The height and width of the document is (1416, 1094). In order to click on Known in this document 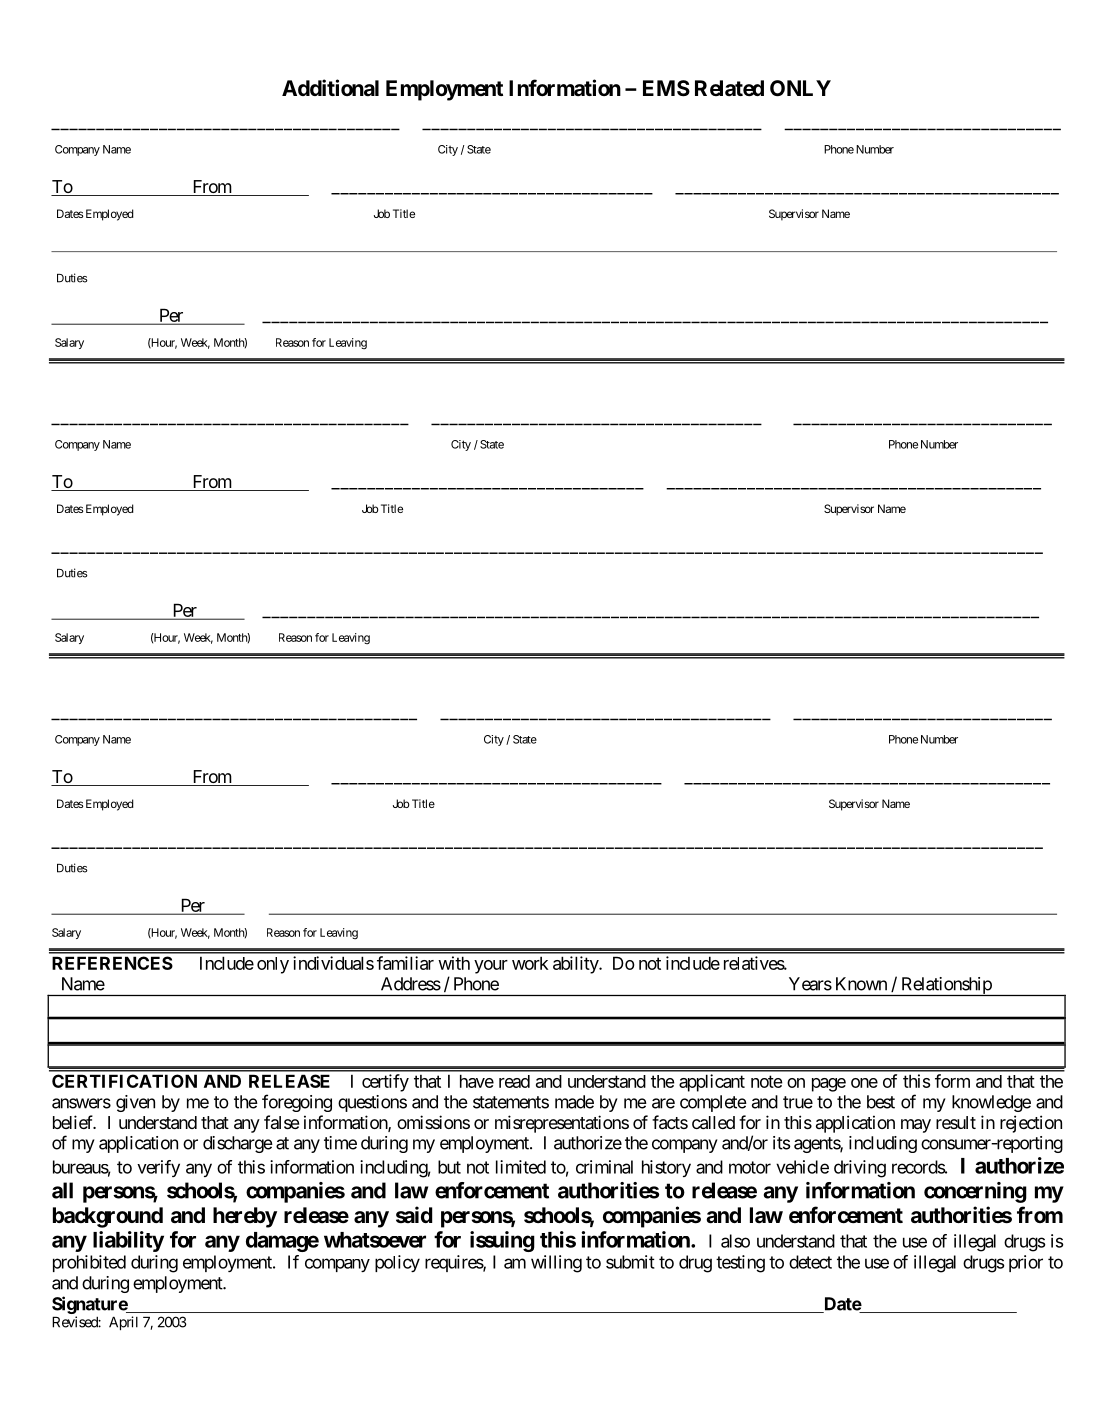, I will do `click(861, 984)`.
